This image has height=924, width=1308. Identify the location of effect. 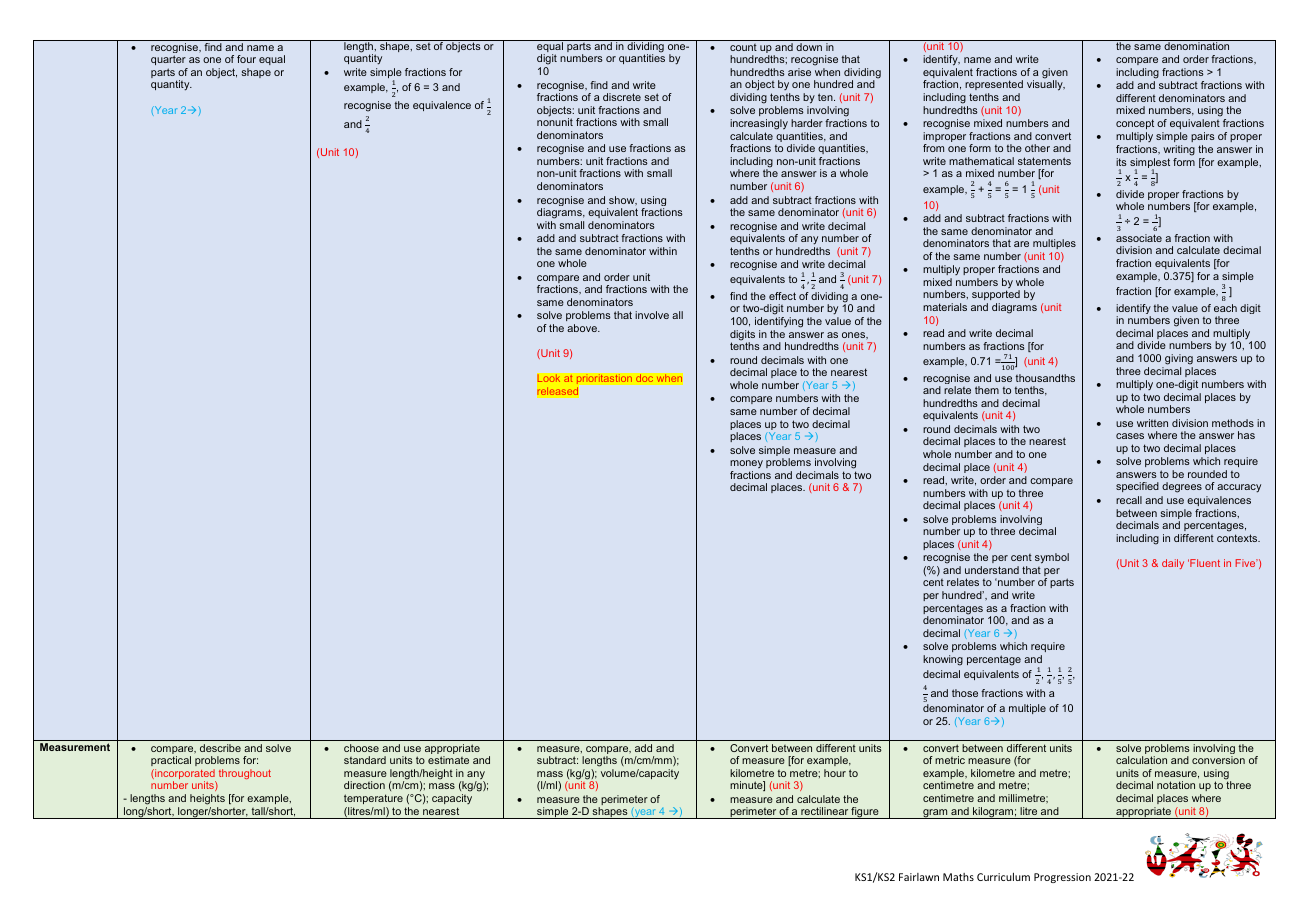
(782, 296).
